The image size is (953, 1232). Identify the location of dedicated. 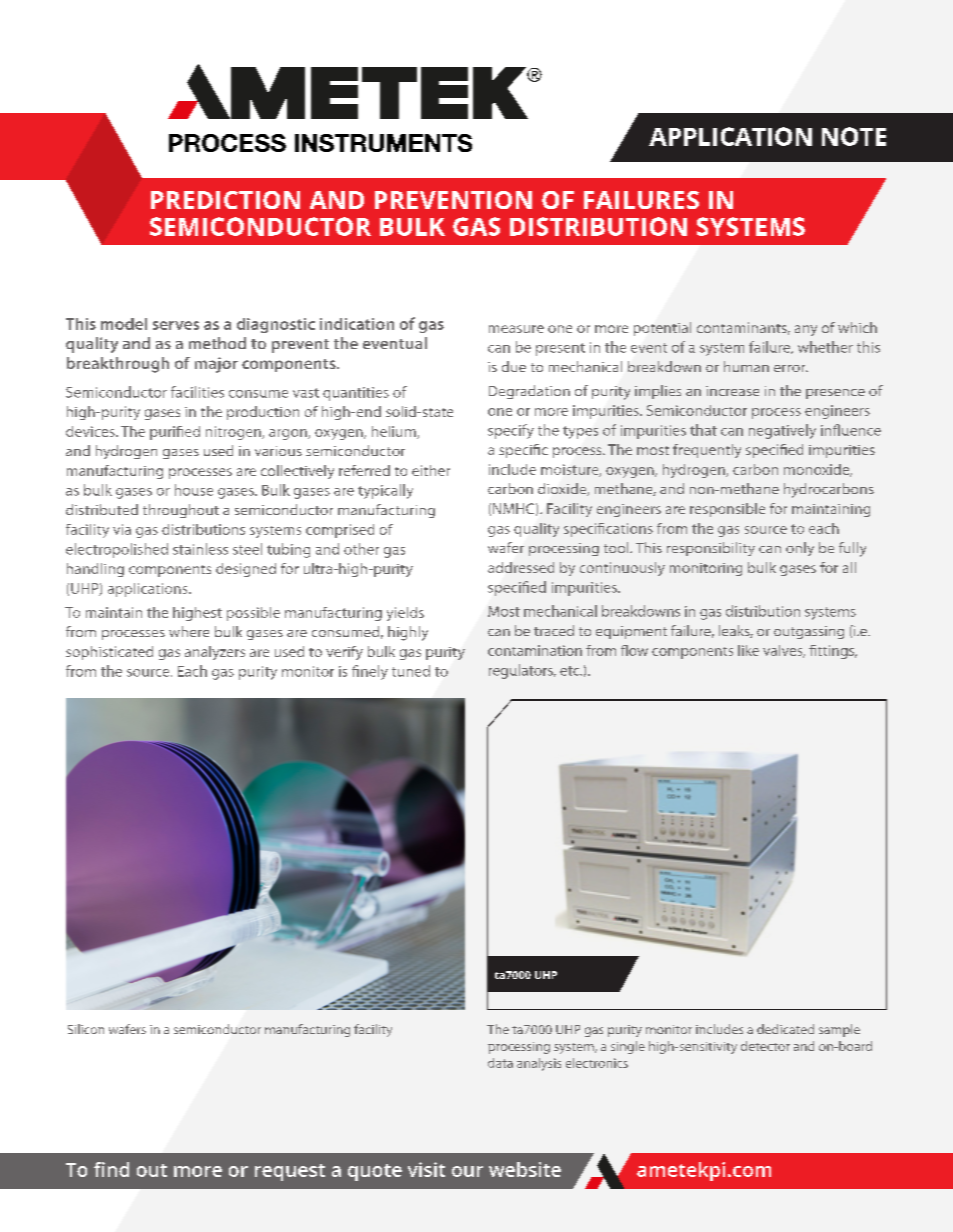
(785, 1029).
